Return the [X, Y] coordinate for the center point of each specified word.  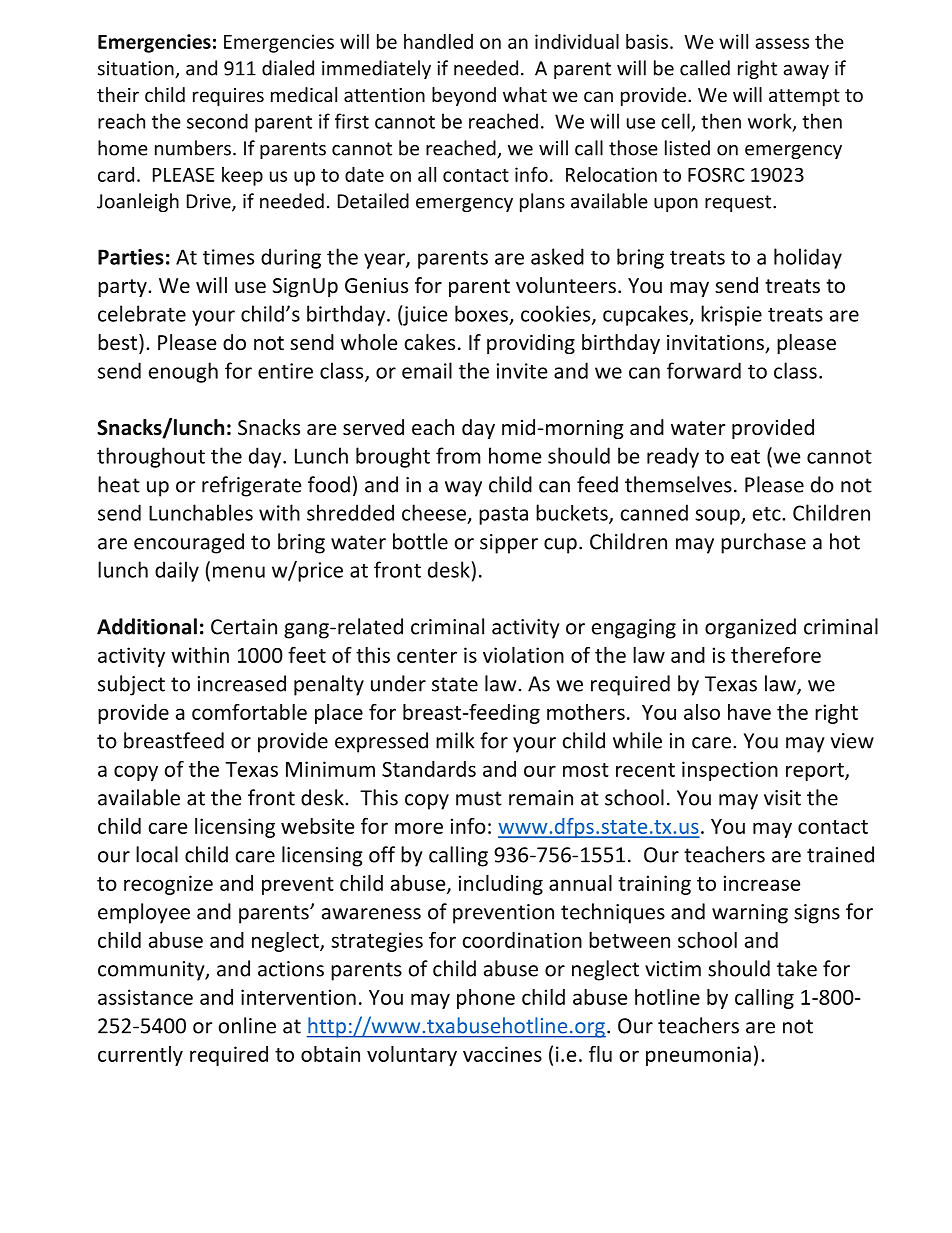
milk [455, 740]
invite [522, 371]
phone [486, 999]
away [806, 72]
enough [183, 372]
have [749, 712]
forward [704, 370]
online [247, 1025]
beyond [464, 96]
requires [228, 97]
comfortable [249, 712]
